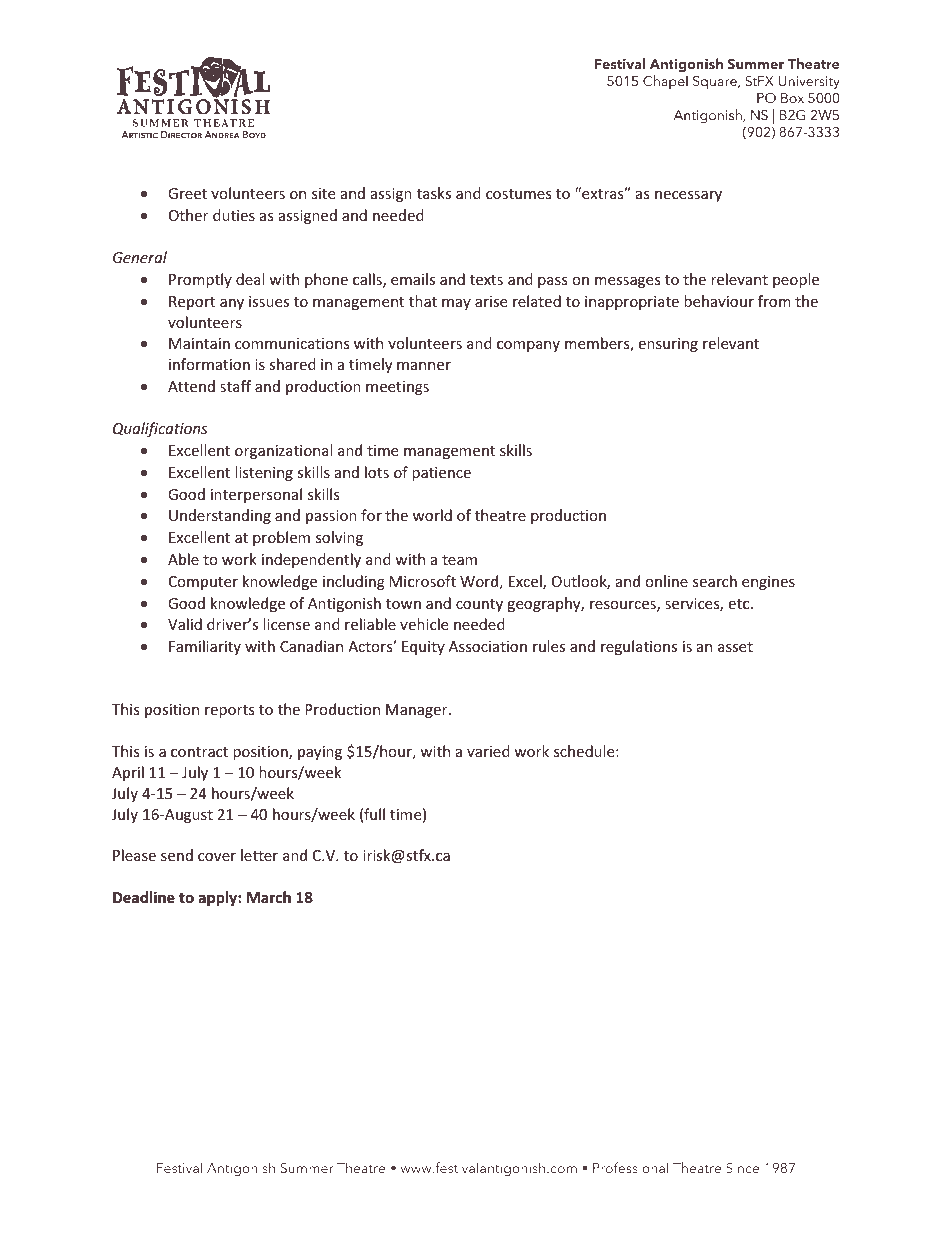  What do you see at coordinates (488, 751) in the image?
I see `varied` at bounding box center [488, 751].
